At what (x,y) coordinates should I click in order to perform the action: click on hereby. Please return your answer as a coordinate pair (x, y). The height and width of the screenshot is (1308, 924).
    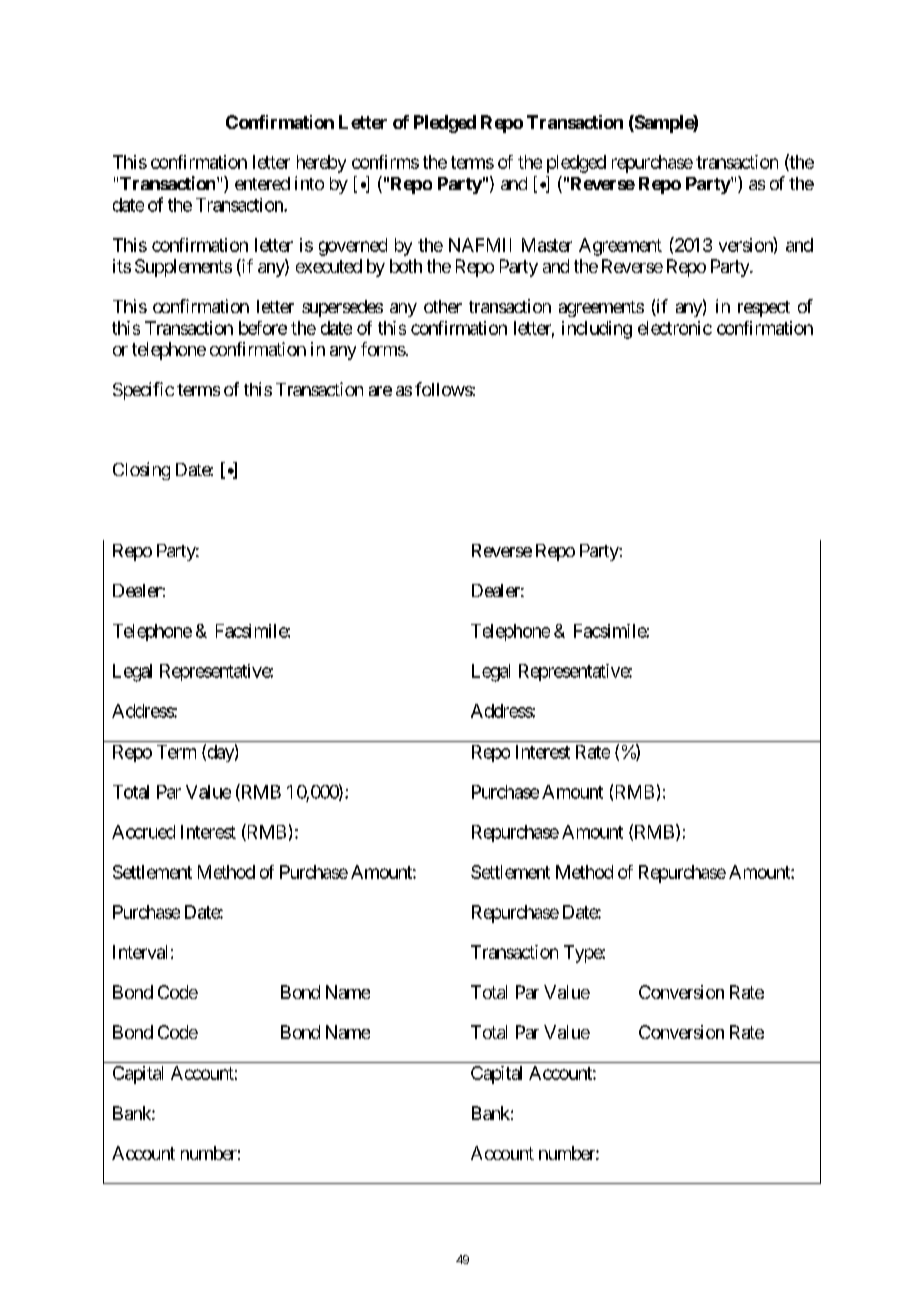
    Looking at the image, I should click on (321, 164).
